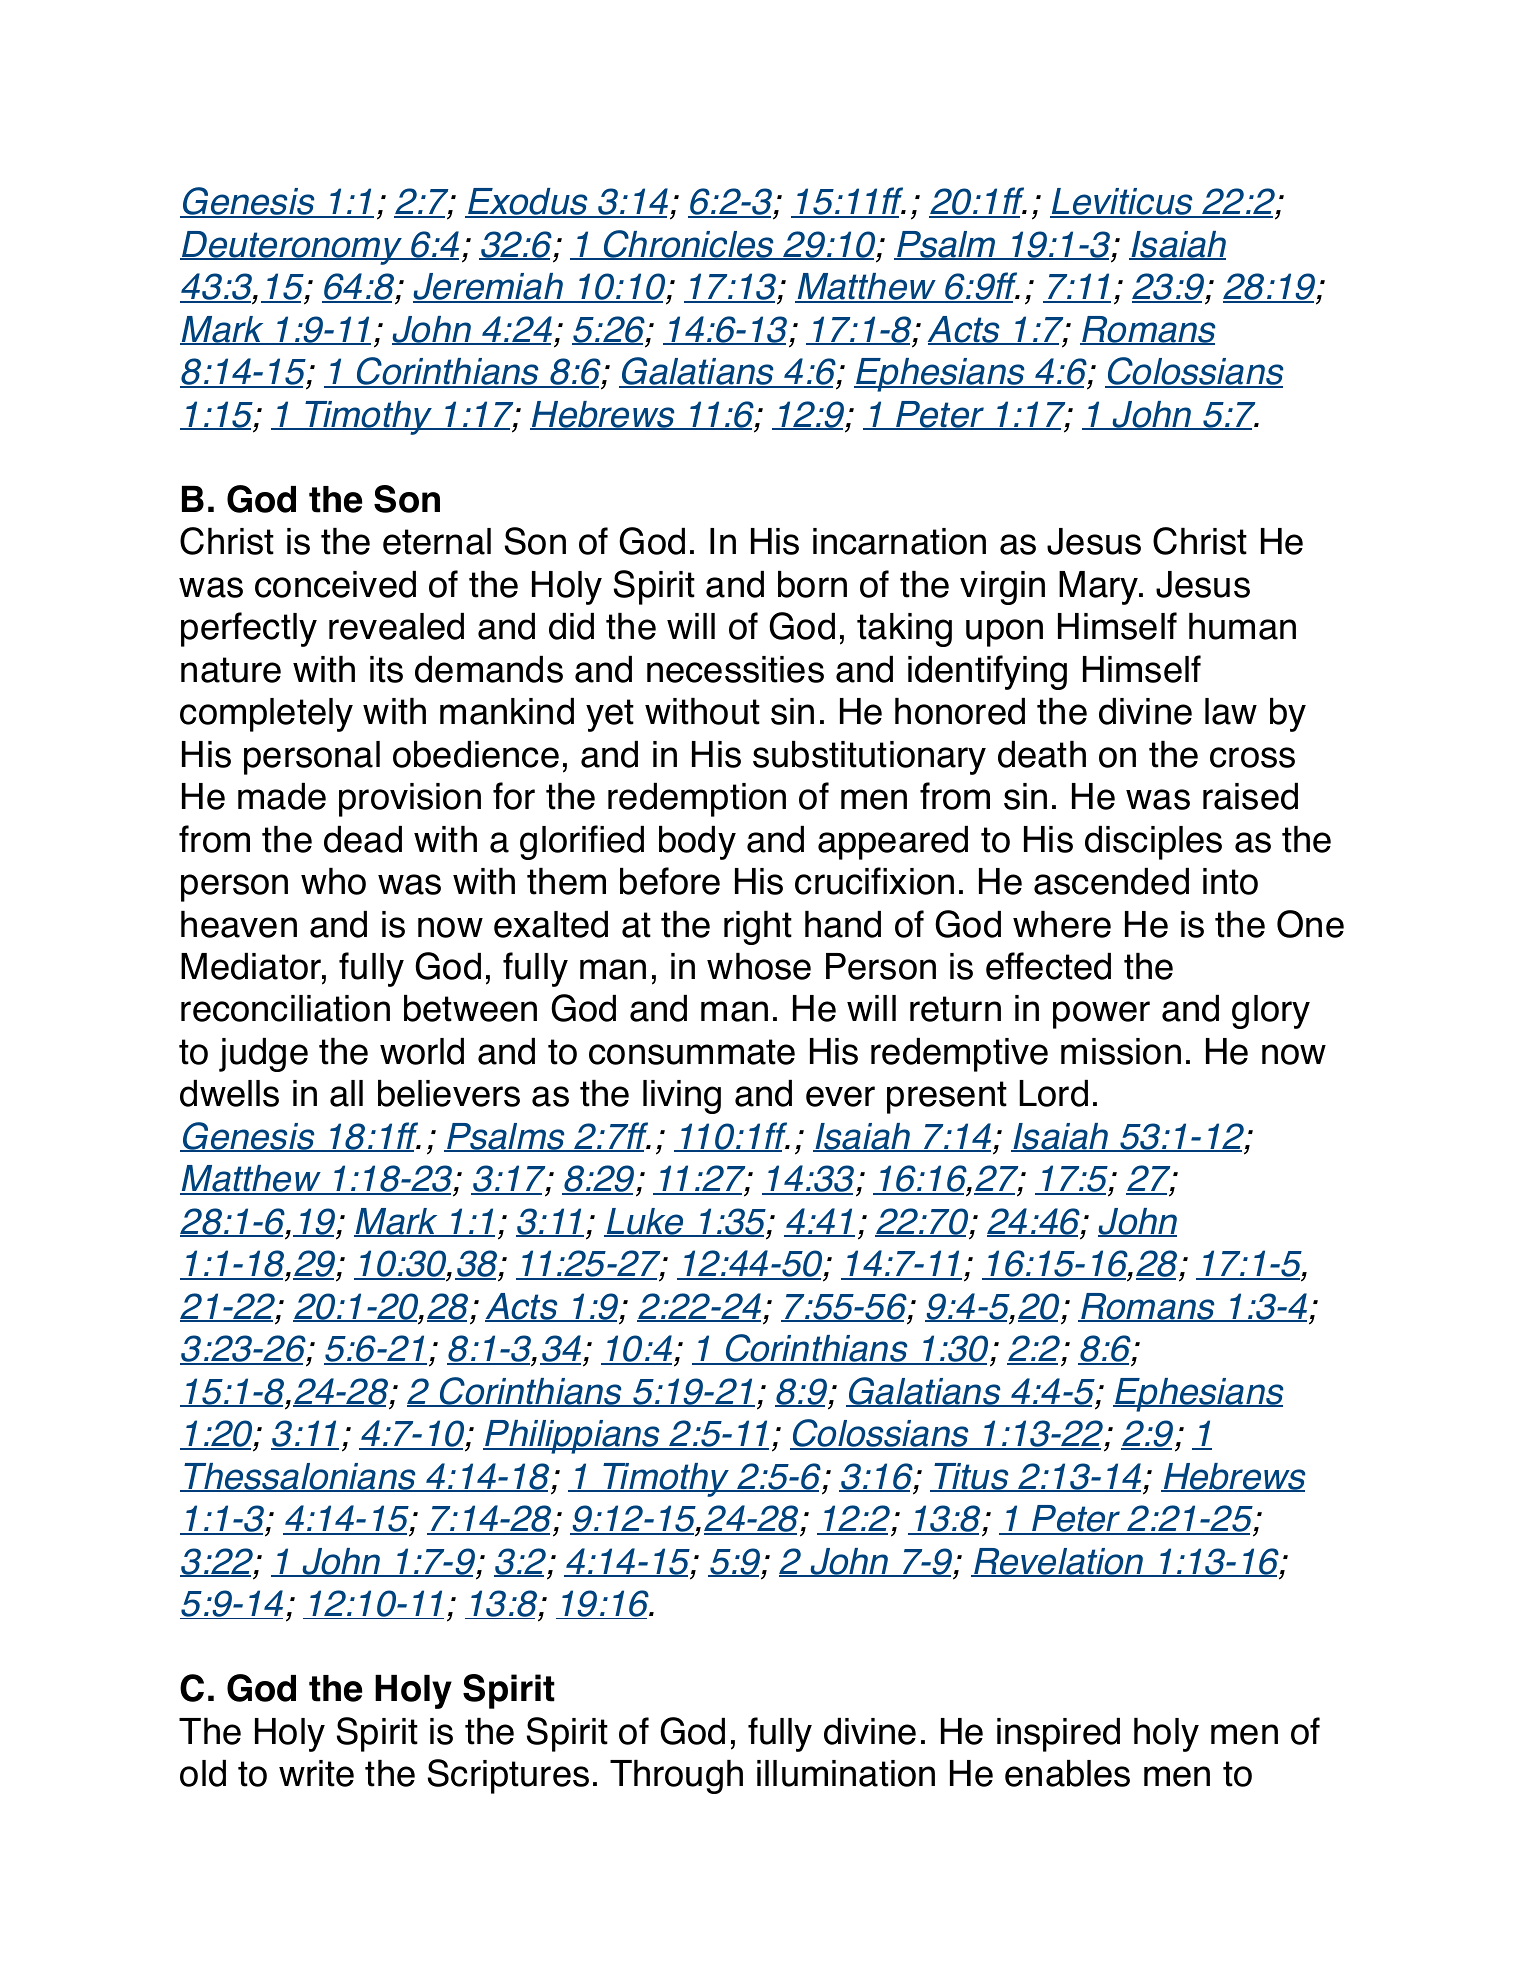  Describe the element at coordinates (1122, 203) in the image. I see `Leviticus` at that location.
